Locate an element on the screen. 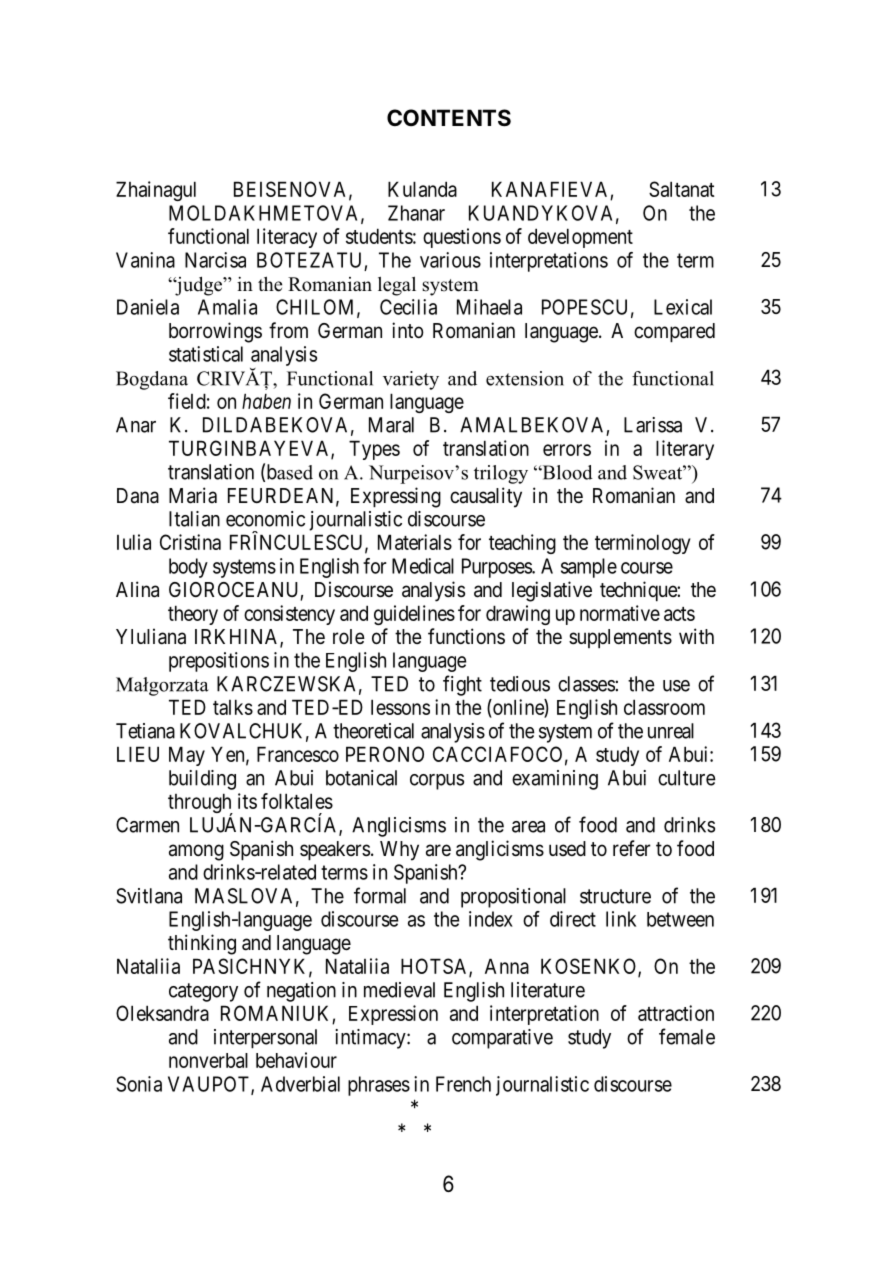 Image resolution: width=896 pixels, height=1266 pixels. development is located at coordinates (580, 238).
